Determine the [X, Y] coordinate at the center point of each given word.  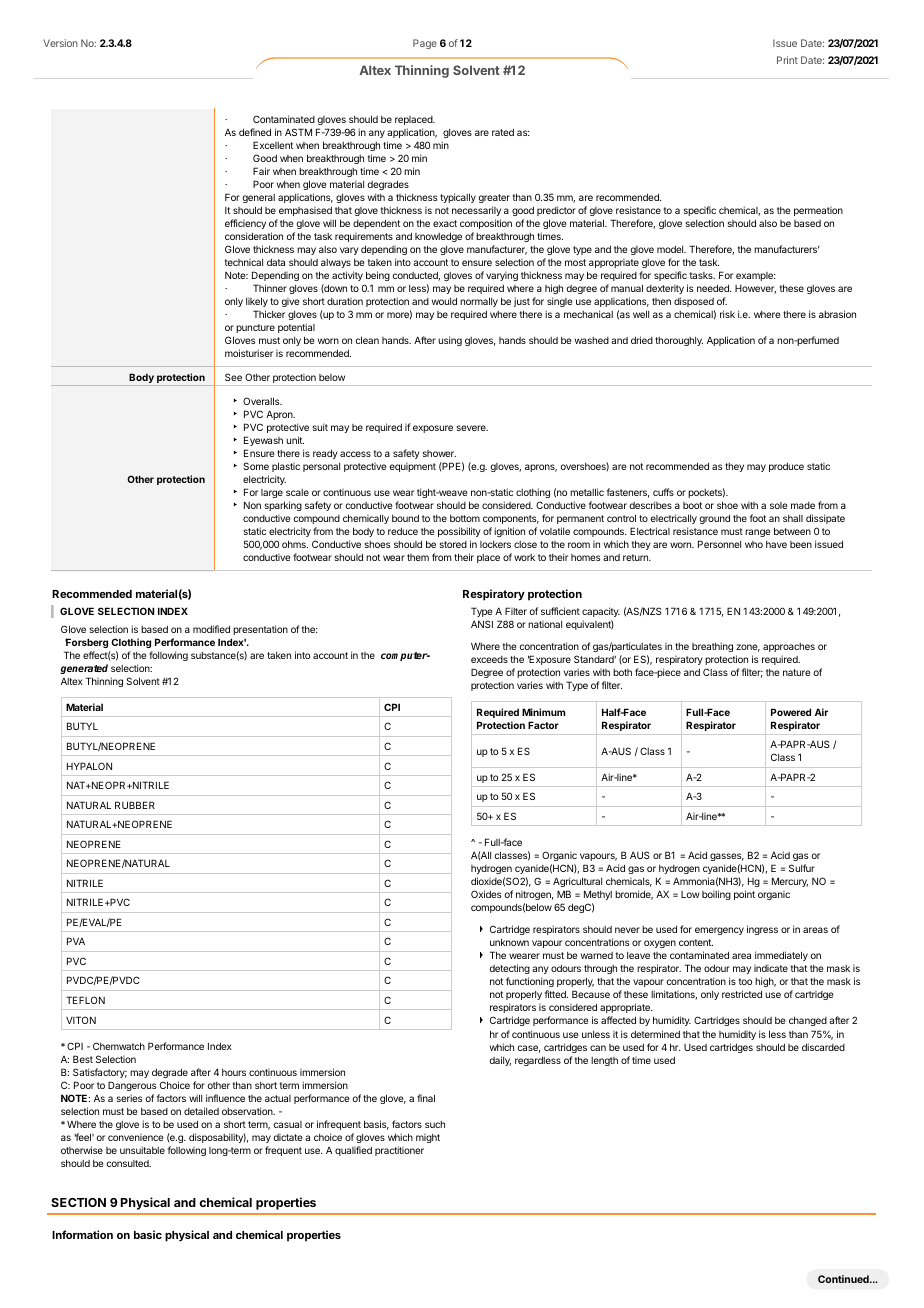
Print [787, 60]
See [233, 377]
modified [211, 629]
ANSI [482, 624]
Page [425, 44]
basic [148, 1234]
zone [748, 648]
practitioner [399, 1151]
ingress [762, 930]
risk [727, 314]
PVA [76, 941]
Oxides [486, 894]
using [450, 341]
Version [60, 43]
